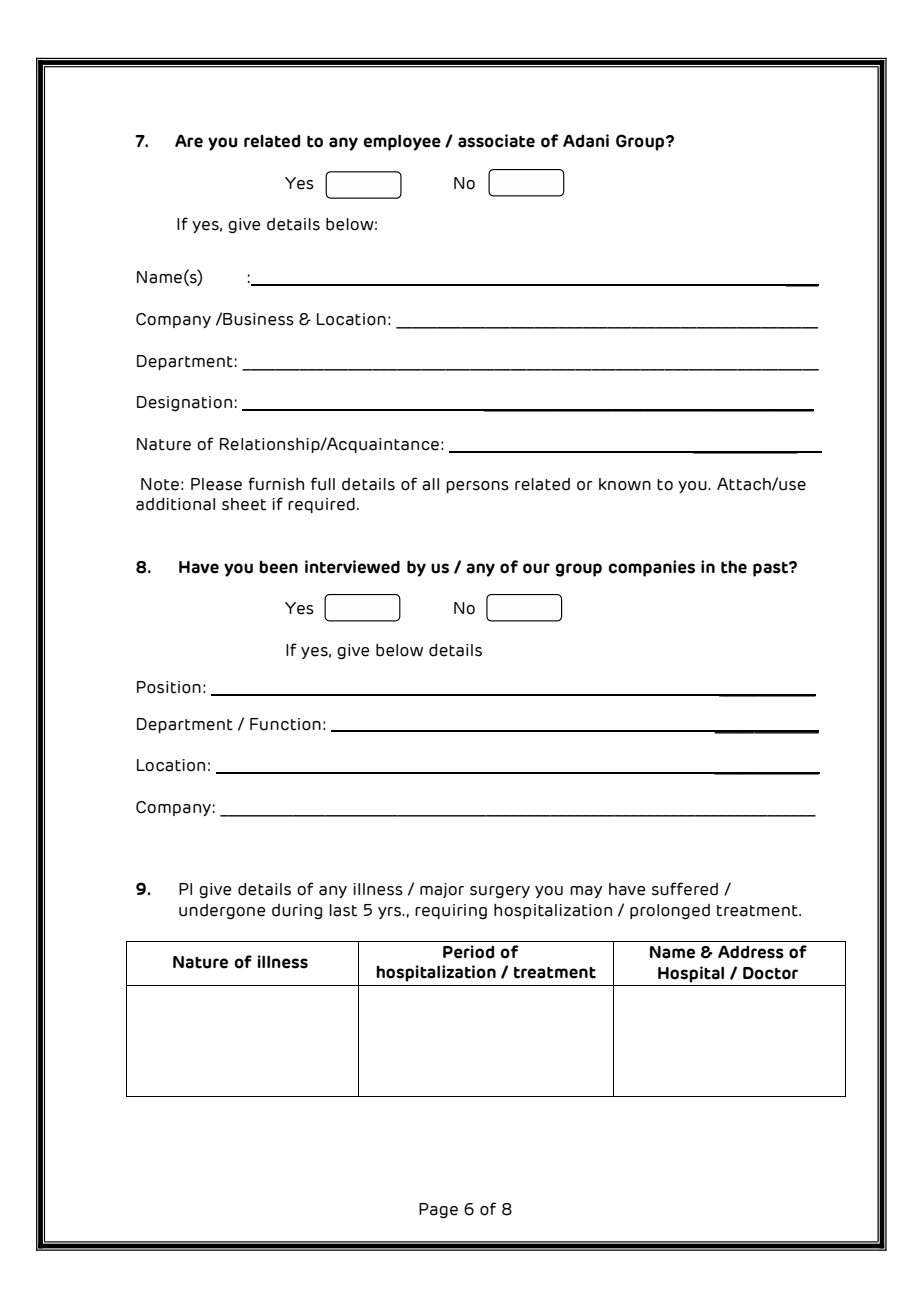 The width and height of the document is (924, 1307). Describe the element at coordinates (438, 1211) in the document. I see `Page` at that location.
